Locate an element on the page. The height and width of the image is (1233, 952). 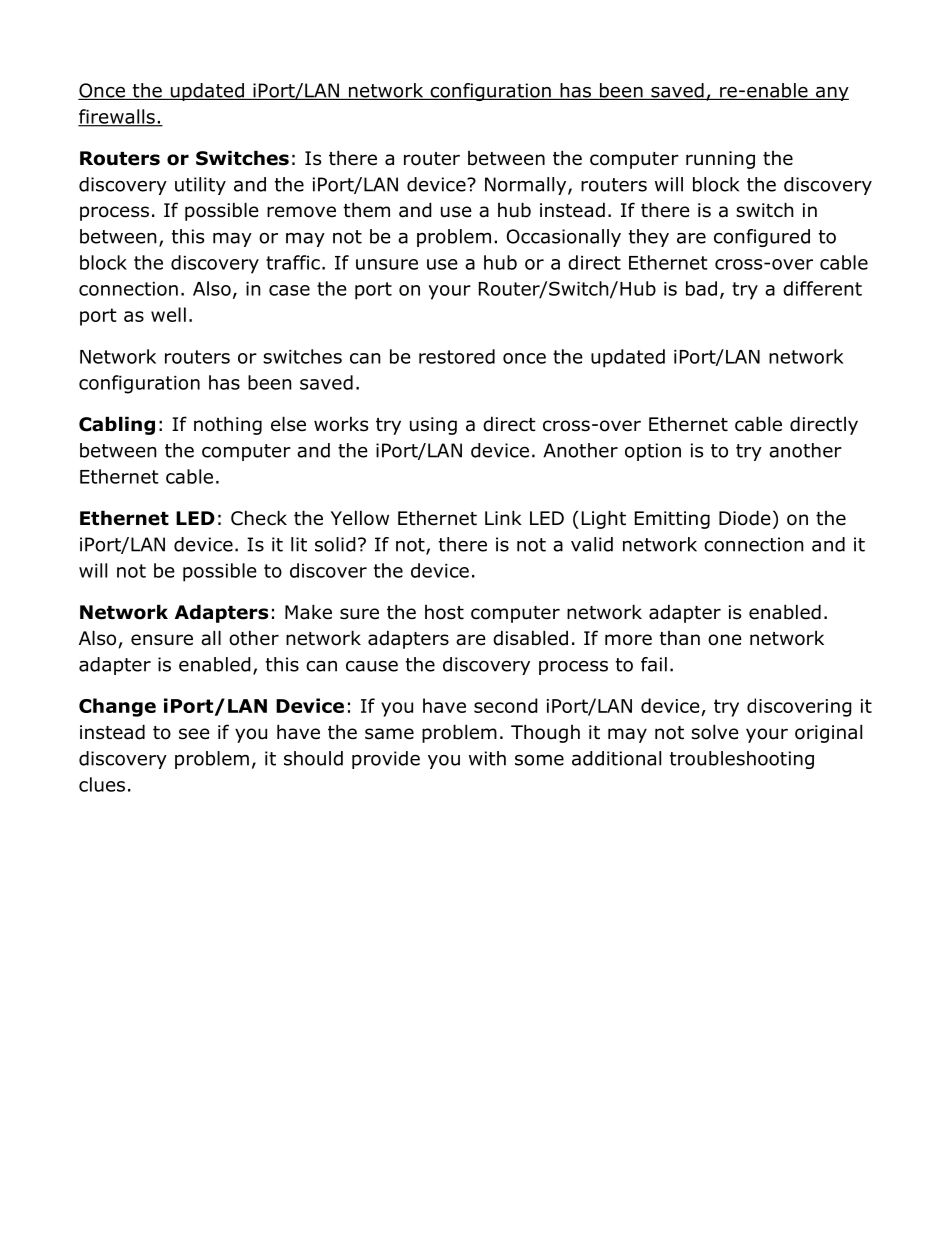
configured is located at coordinates (762, 238).
